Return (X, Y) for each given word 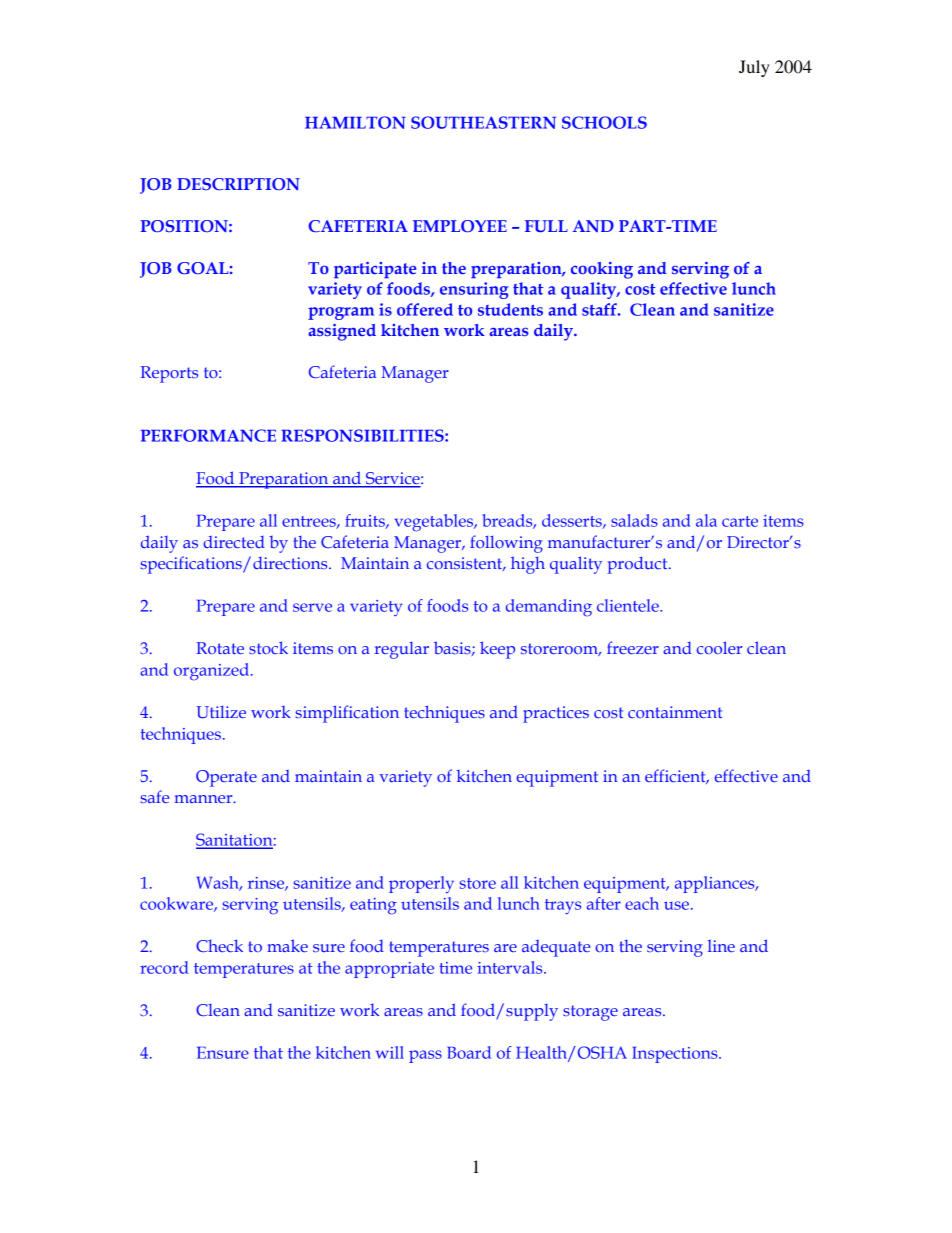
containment (675, 712)
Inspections (676, 1055)
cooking (602, 270)
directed (234, 542)
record (164, 967)
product (638, 565)
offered (425, 309)
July (754, 68)
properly (421, 884)
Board (469, 1052)
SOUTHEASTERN (483, 122)
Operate (226, 778)
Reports (169, 374)
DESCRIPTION (238, 184)
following (506, 544)
